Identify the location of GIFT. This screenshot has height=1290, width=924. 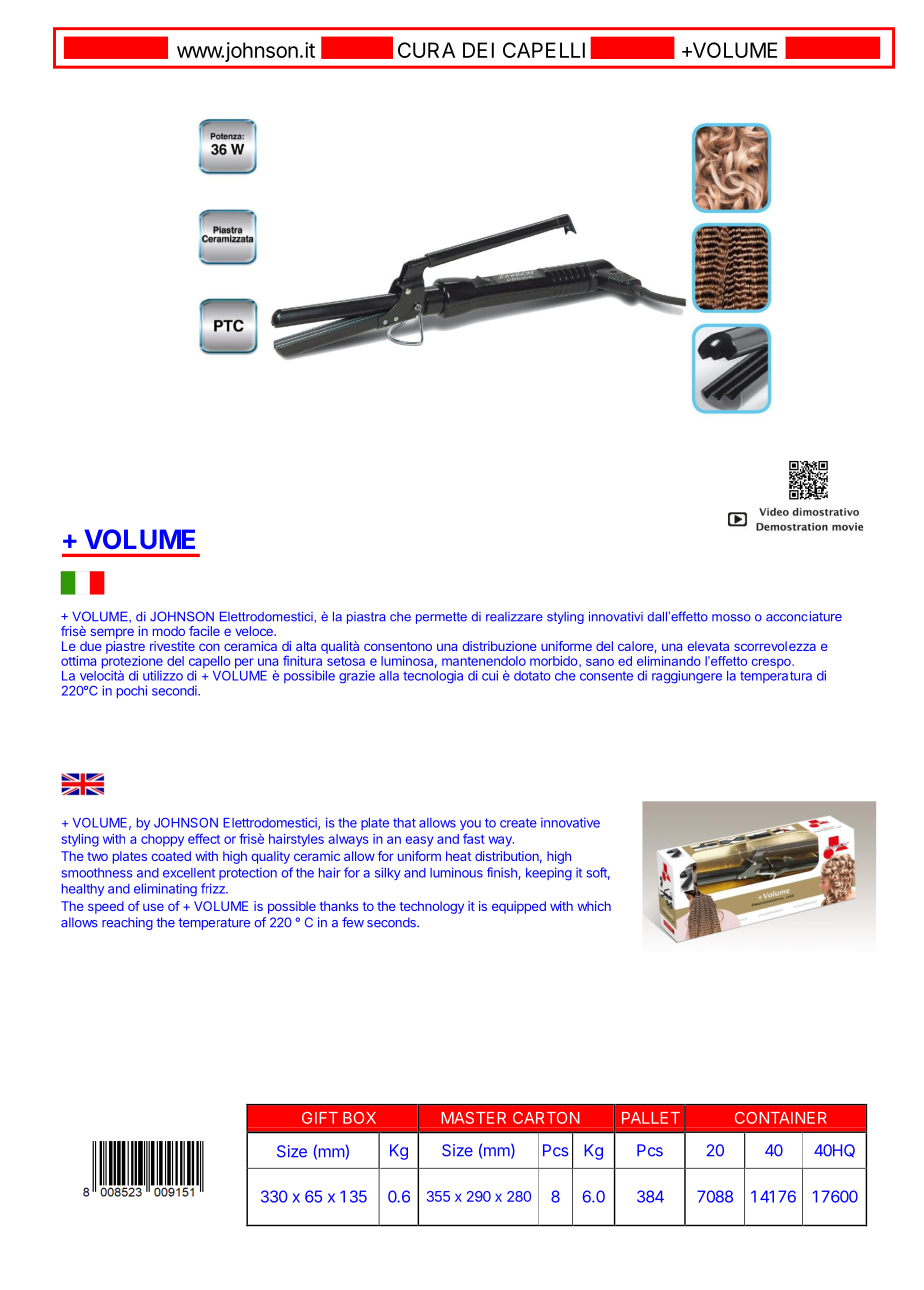
(320, 1118).
